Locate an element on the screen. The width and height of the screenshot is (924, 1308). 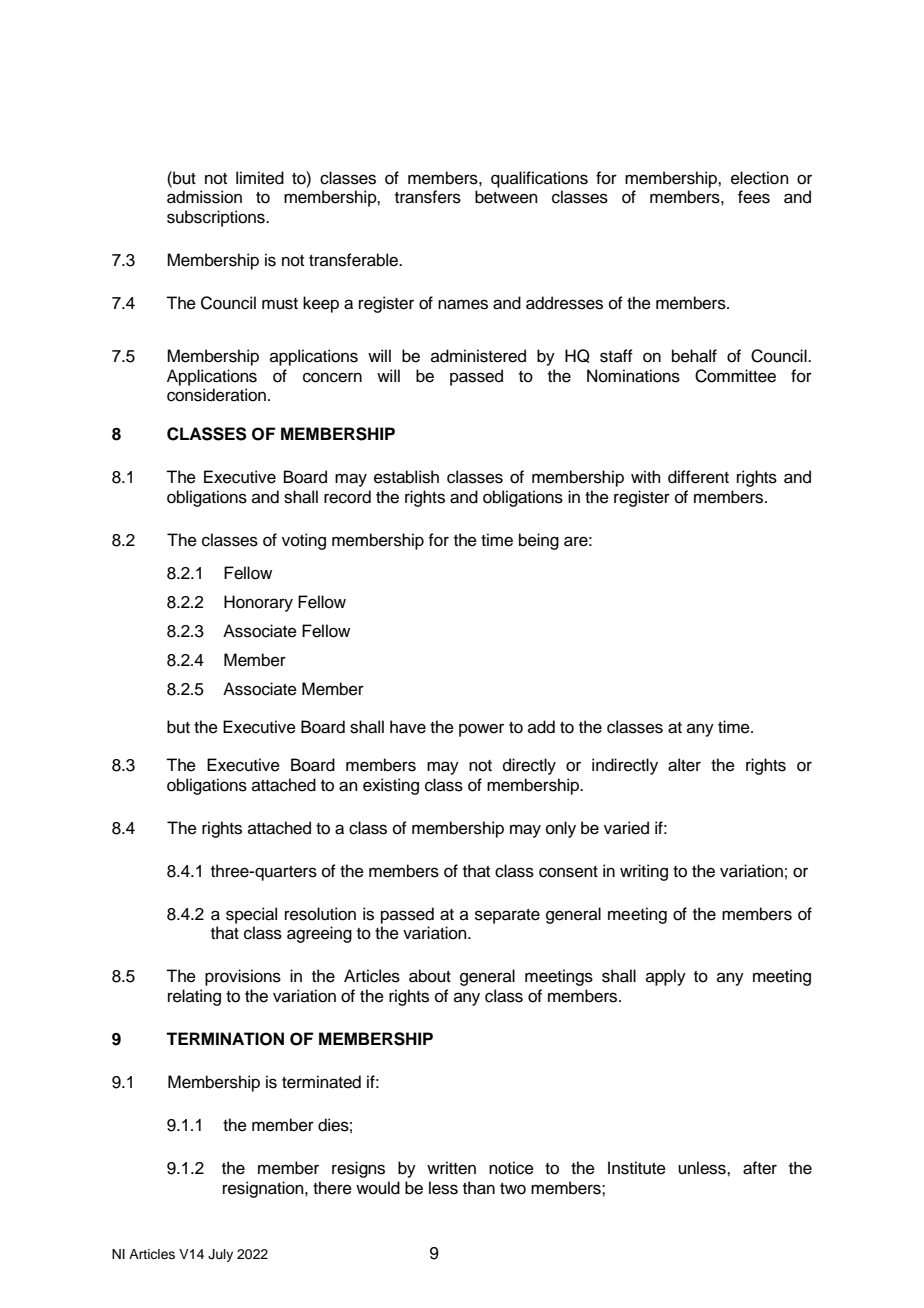
alter is located at coordinates (684, 765).
